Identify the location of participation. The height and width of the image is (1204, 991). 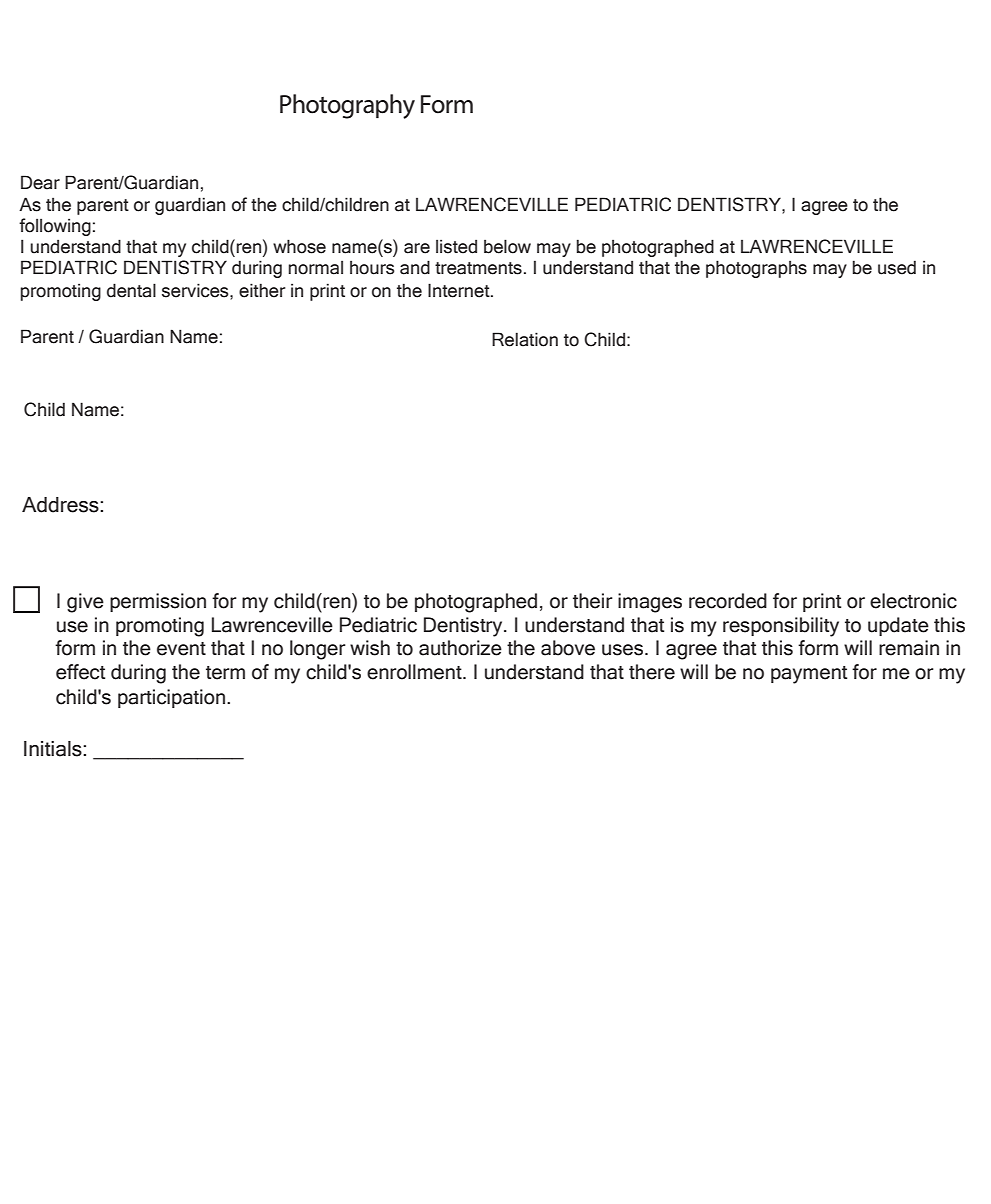
(171, 698).
